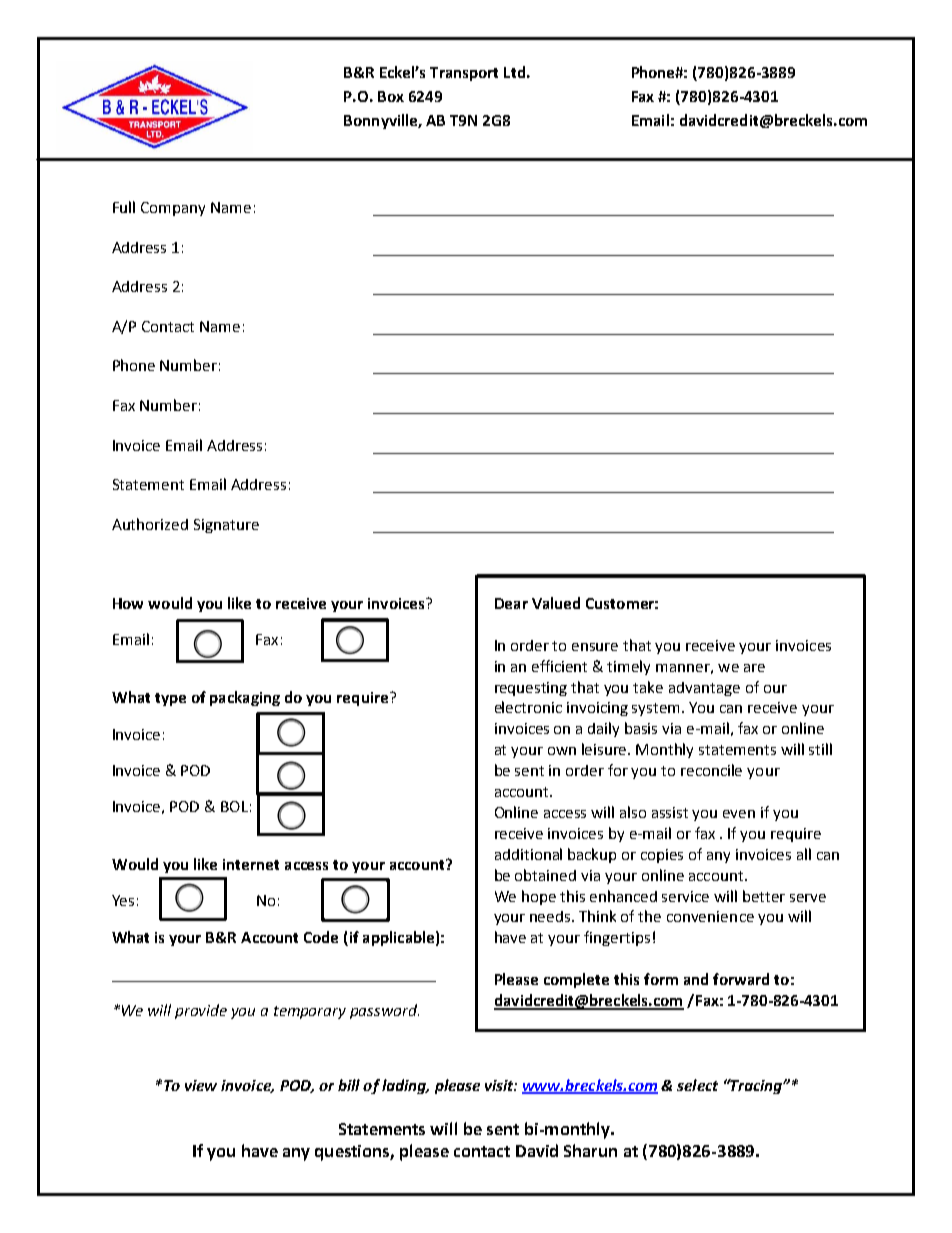 This document has width=952, height=1233. I want to click on Company, so click(173, 209).
